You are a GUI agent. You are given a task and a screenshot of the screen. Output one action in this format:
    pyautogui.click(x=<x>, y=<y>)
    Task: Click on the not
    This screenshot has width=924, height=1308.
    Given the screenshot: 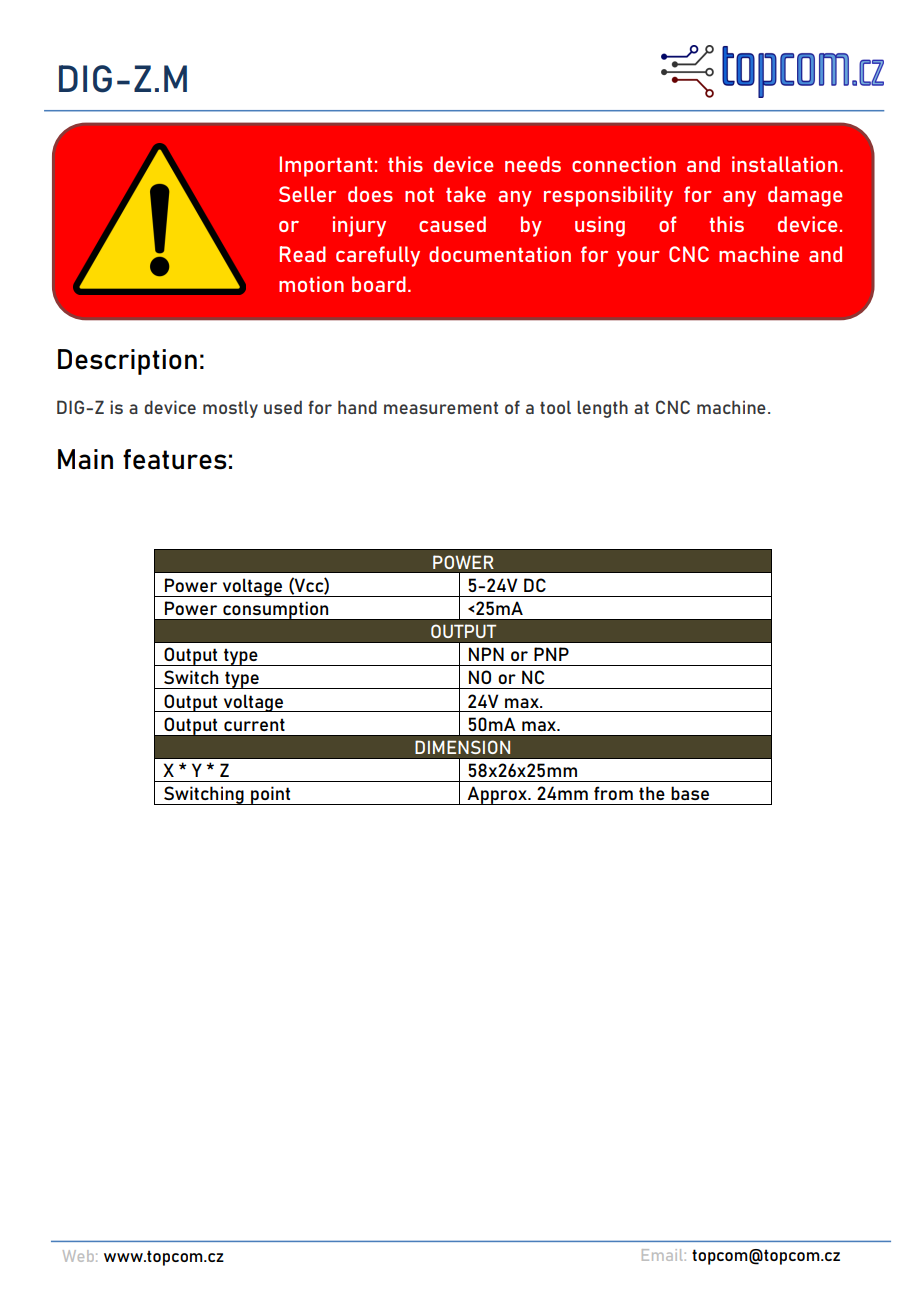 What is the action you would take?
    pyautogui.click(x=419, y=194)
